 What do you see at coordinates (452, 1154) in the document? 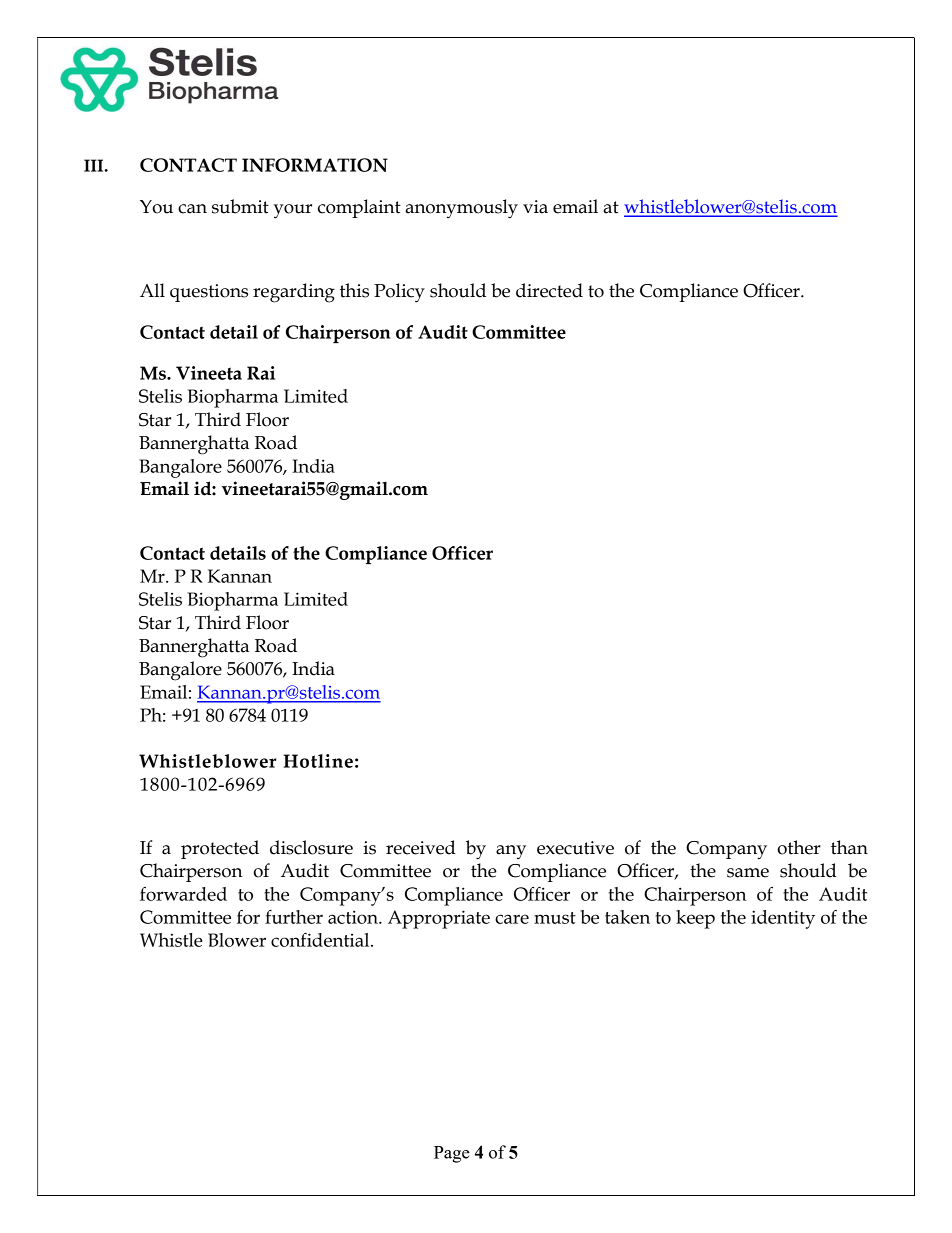
I see `Page` at bounding box center [452, 1154].
